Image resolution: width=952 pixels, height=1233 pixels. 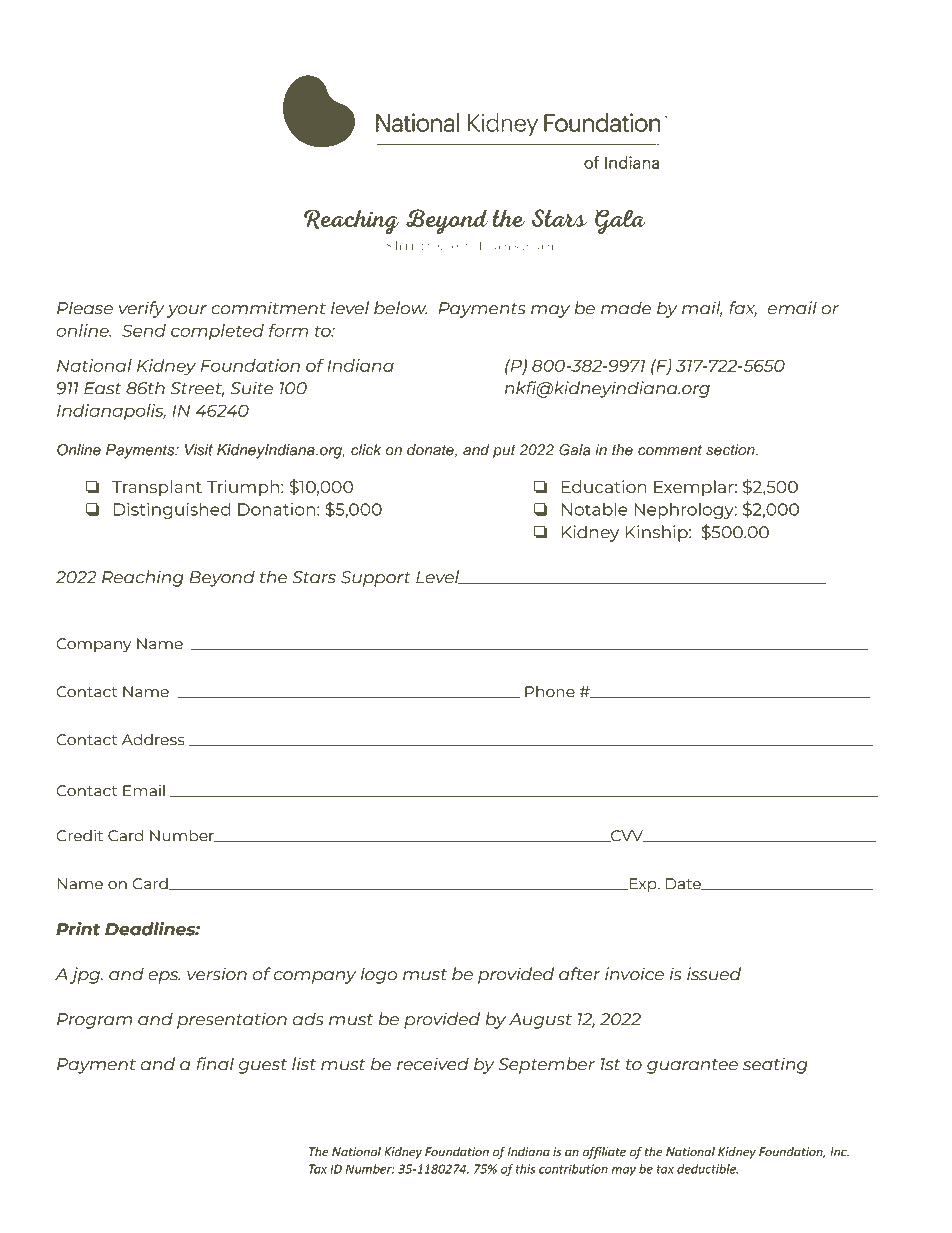 I want to click on Address, so click(x=153, y=739).
